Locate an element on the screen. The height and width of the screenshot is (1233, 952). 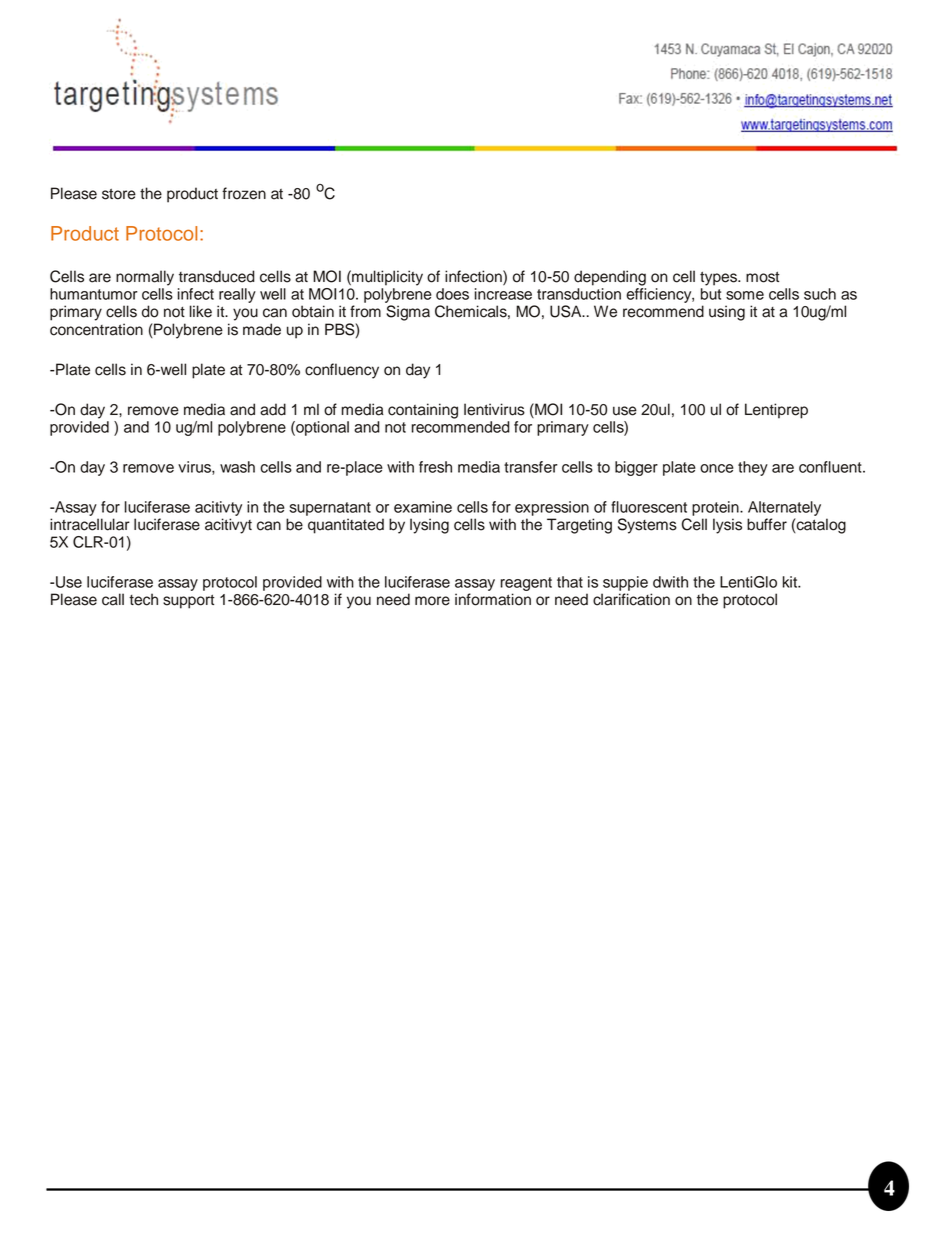
information is located at coordinates (493, 599).
